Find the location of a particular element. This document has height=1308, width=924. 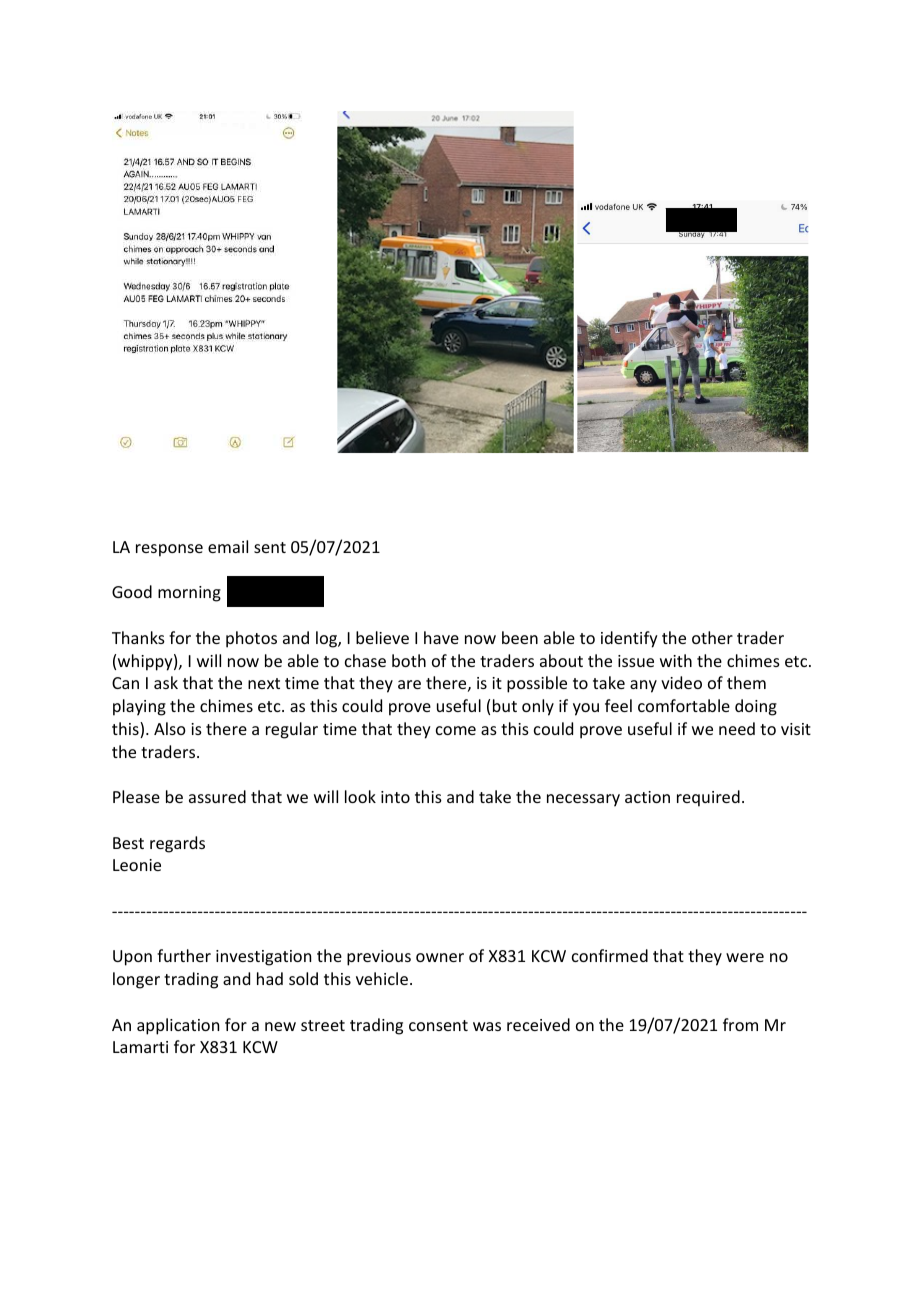

other is located at coordinates (712, 637).
